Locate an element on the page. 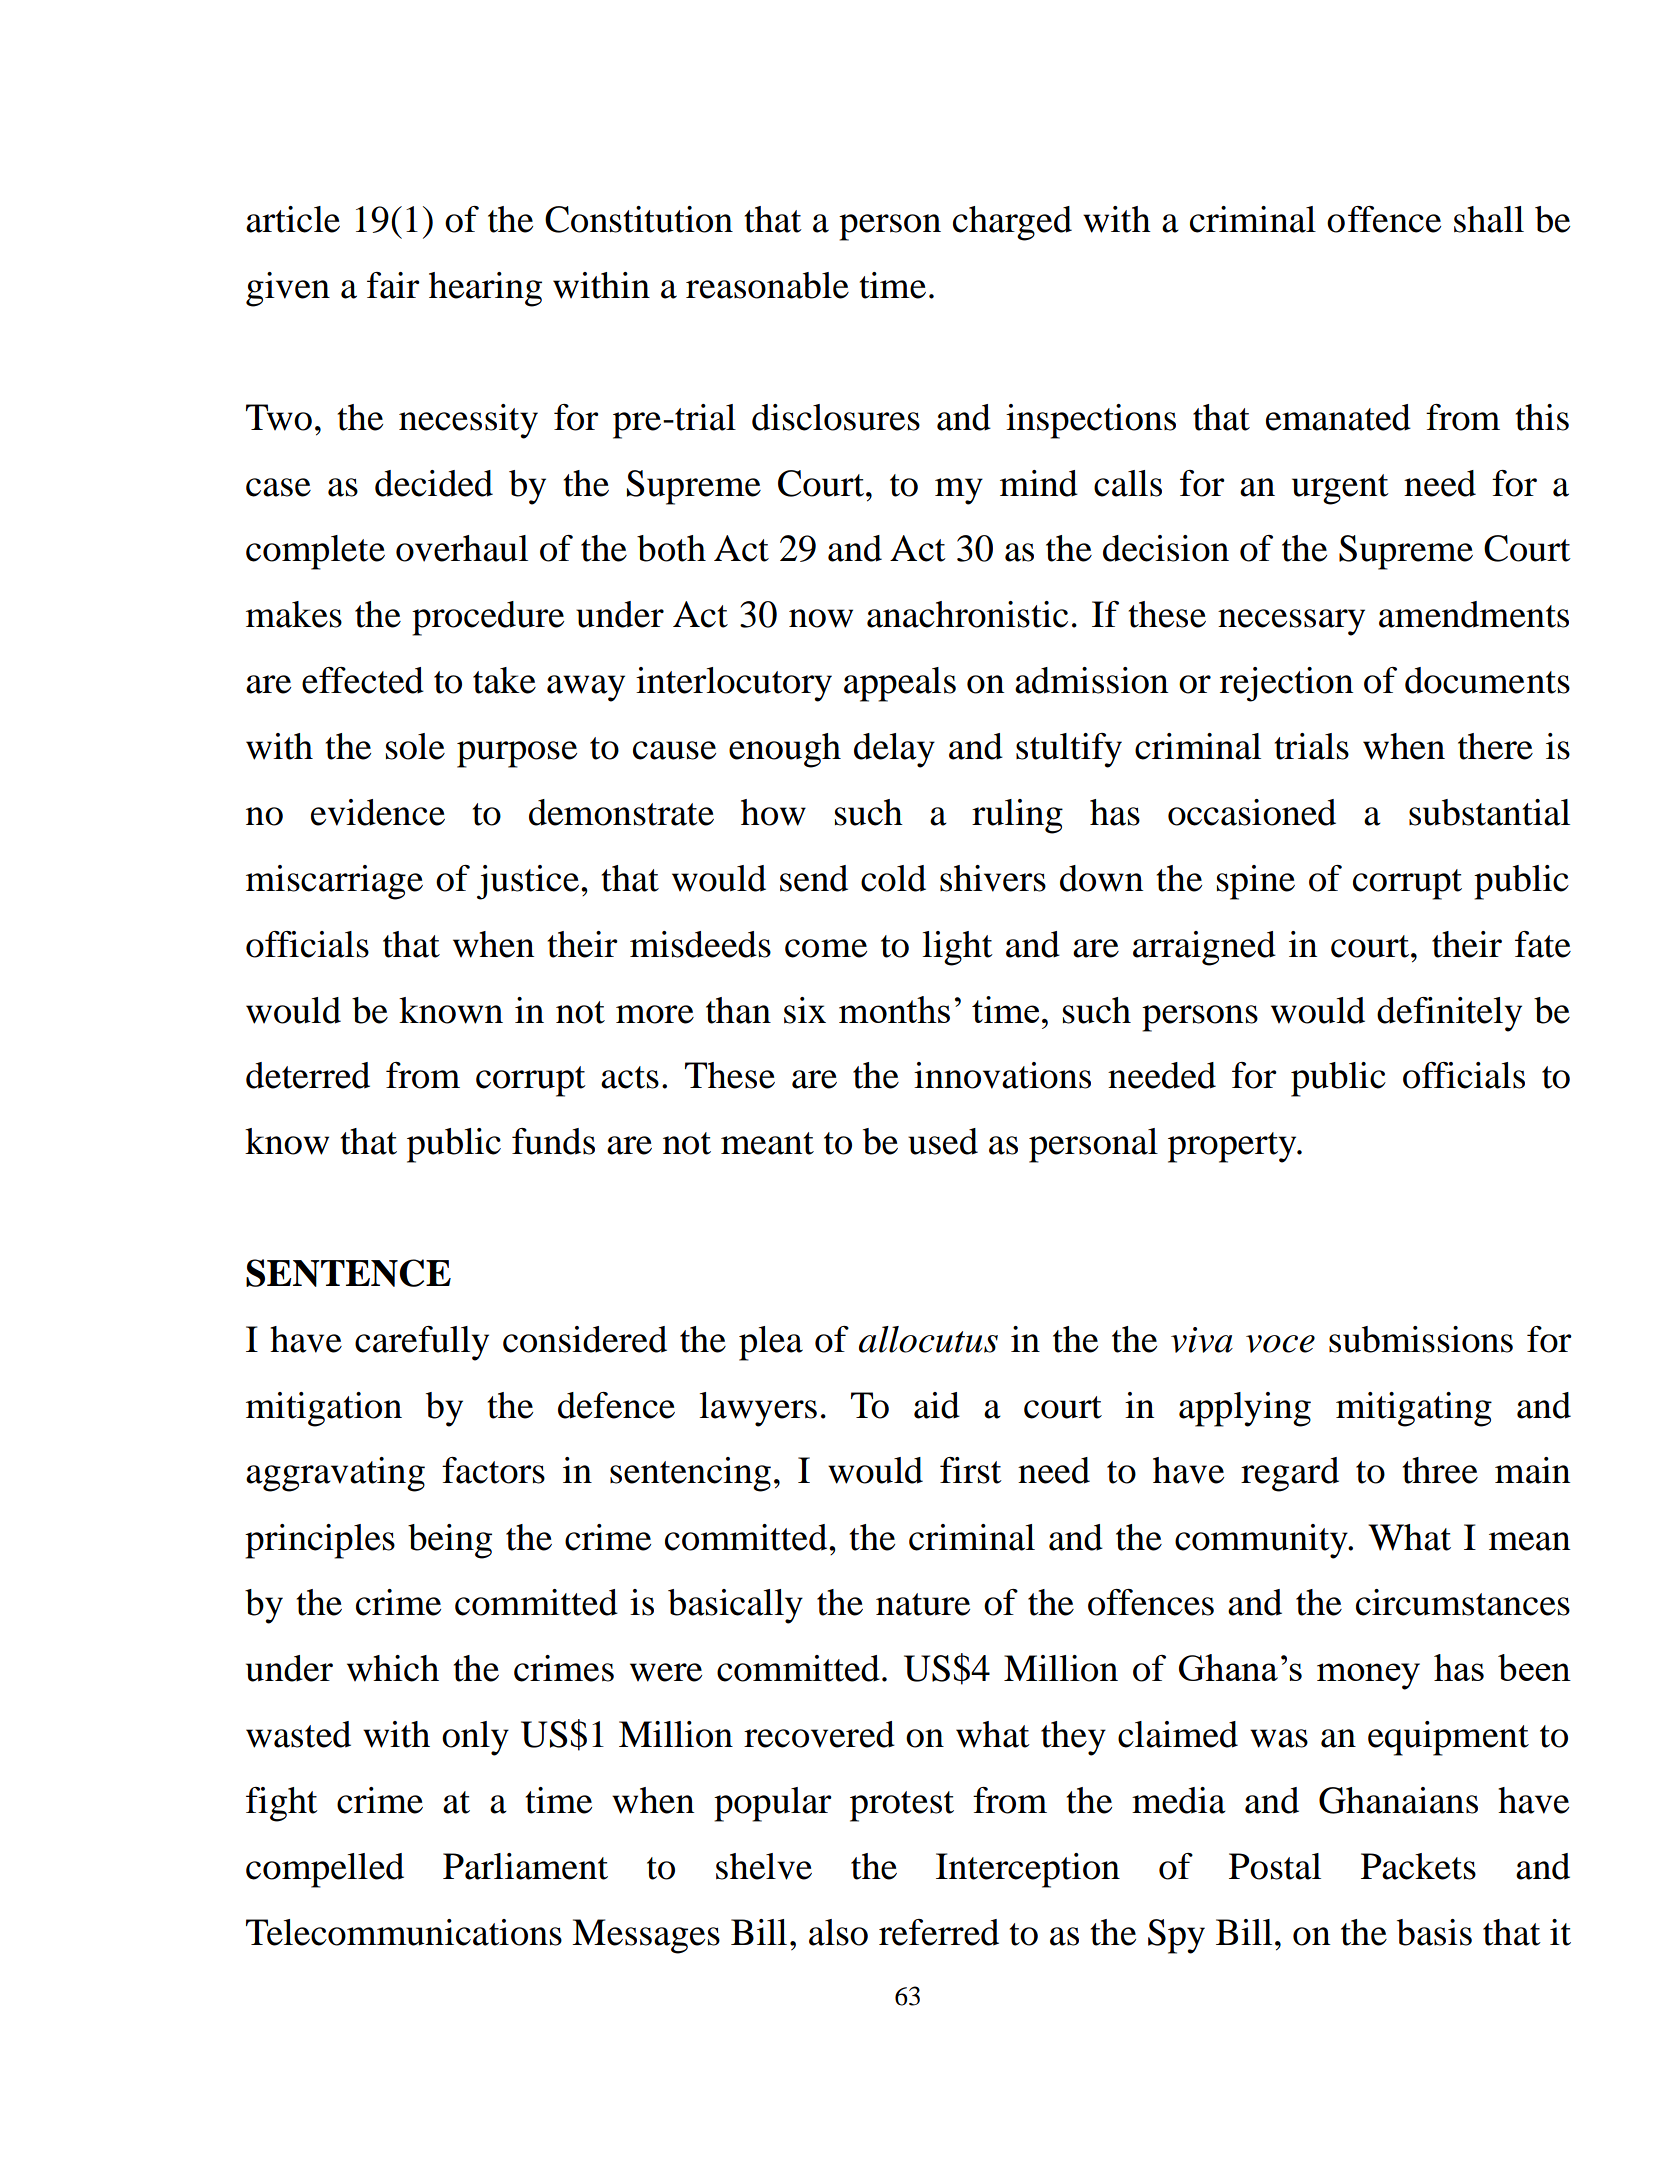 The height and width of the image is (2160, 1669). definitely is located at coordinates (1449, 1014).
